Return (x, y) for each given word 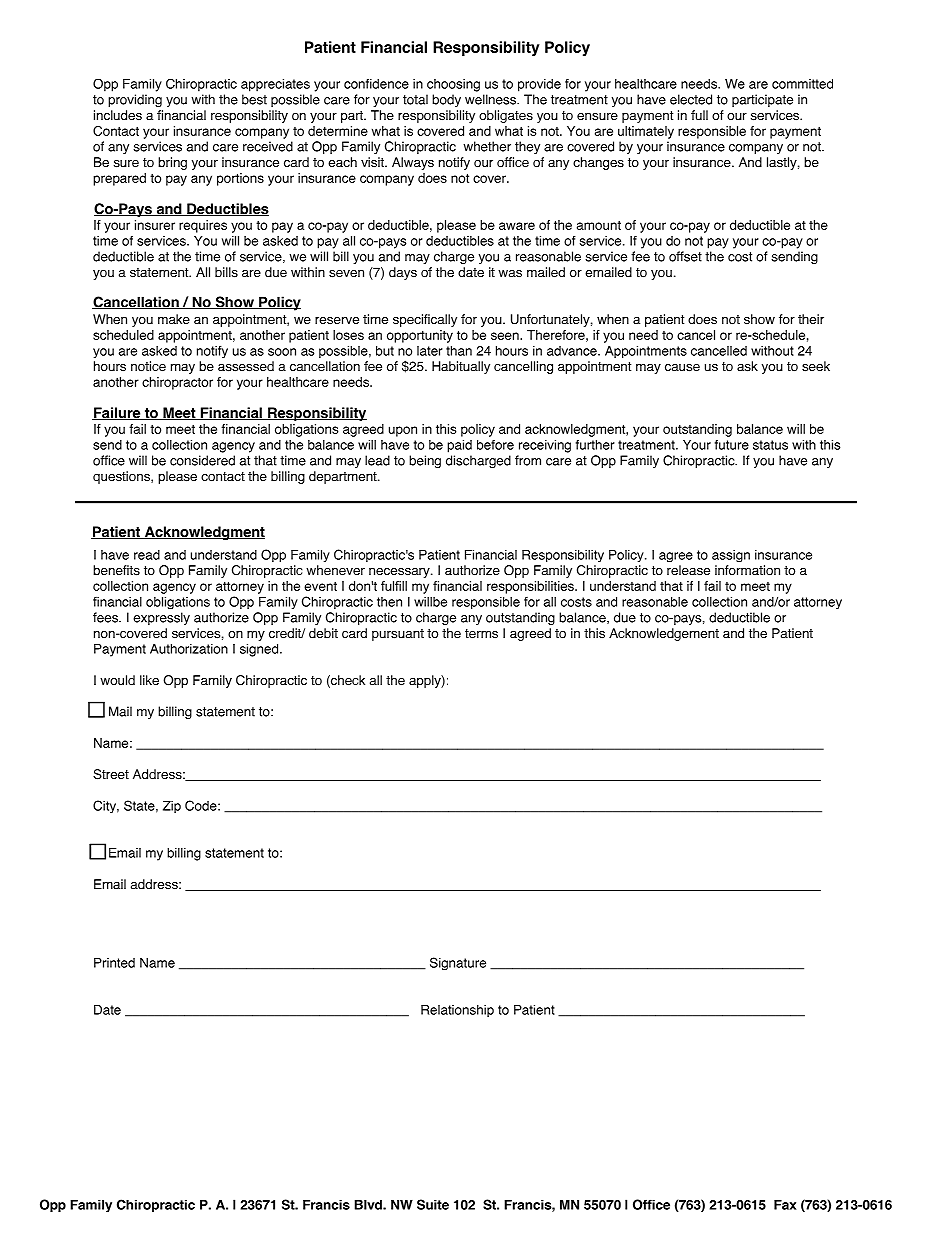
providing (135, 100)
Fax (785, 1205)
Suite (433, 1204)
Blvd (369, 1205)
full (699, 115)
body (446, 100)
